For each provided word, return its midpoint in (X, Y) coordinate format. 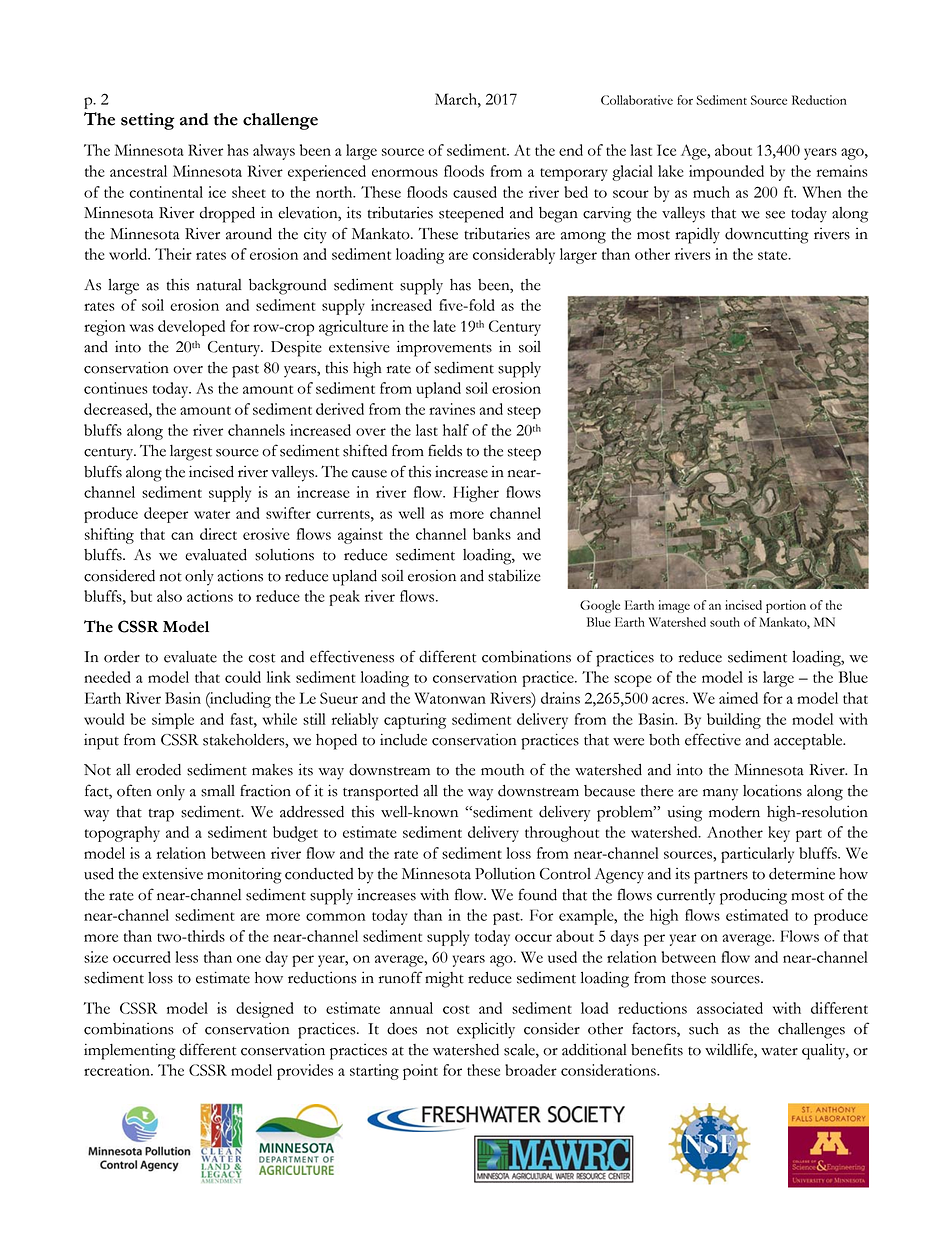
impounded (726, 173)
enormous (405, 173)
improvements (444, 348)
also (169, 596)
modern (734, 812)
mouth (502, 770)
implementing (130, 1052)
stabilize (514, 575)
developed (191, 328)
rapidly (697, 236)
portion (786, 606)
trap (161, 815)
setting (147, 121)
